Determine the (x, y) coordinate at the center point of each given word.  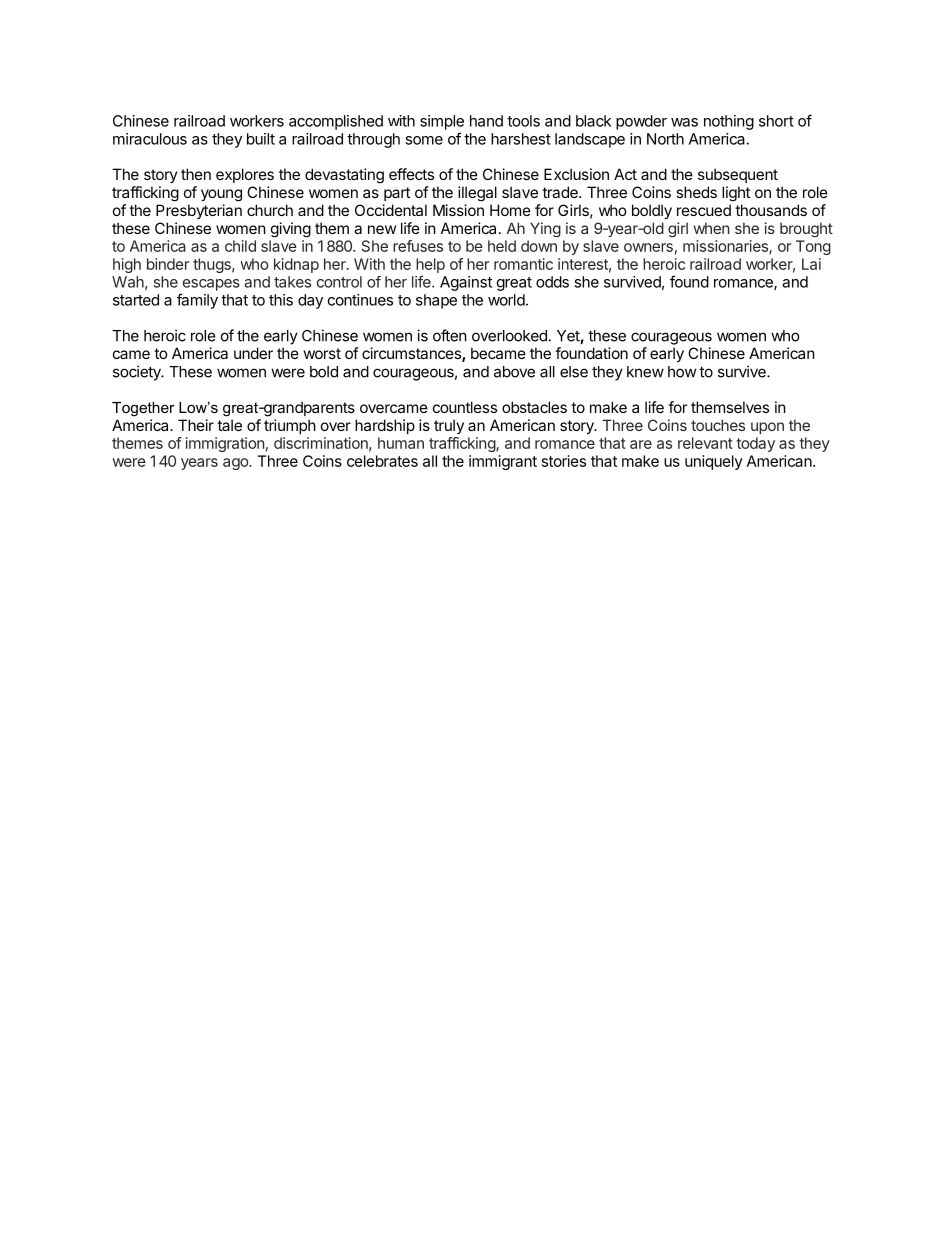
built (261, 139)
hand (486, 121)
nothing (729, 122)
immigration (225, 444)
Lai (811, 264)
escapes (211, 285)
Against (466, 283)
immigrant (503, 462)
